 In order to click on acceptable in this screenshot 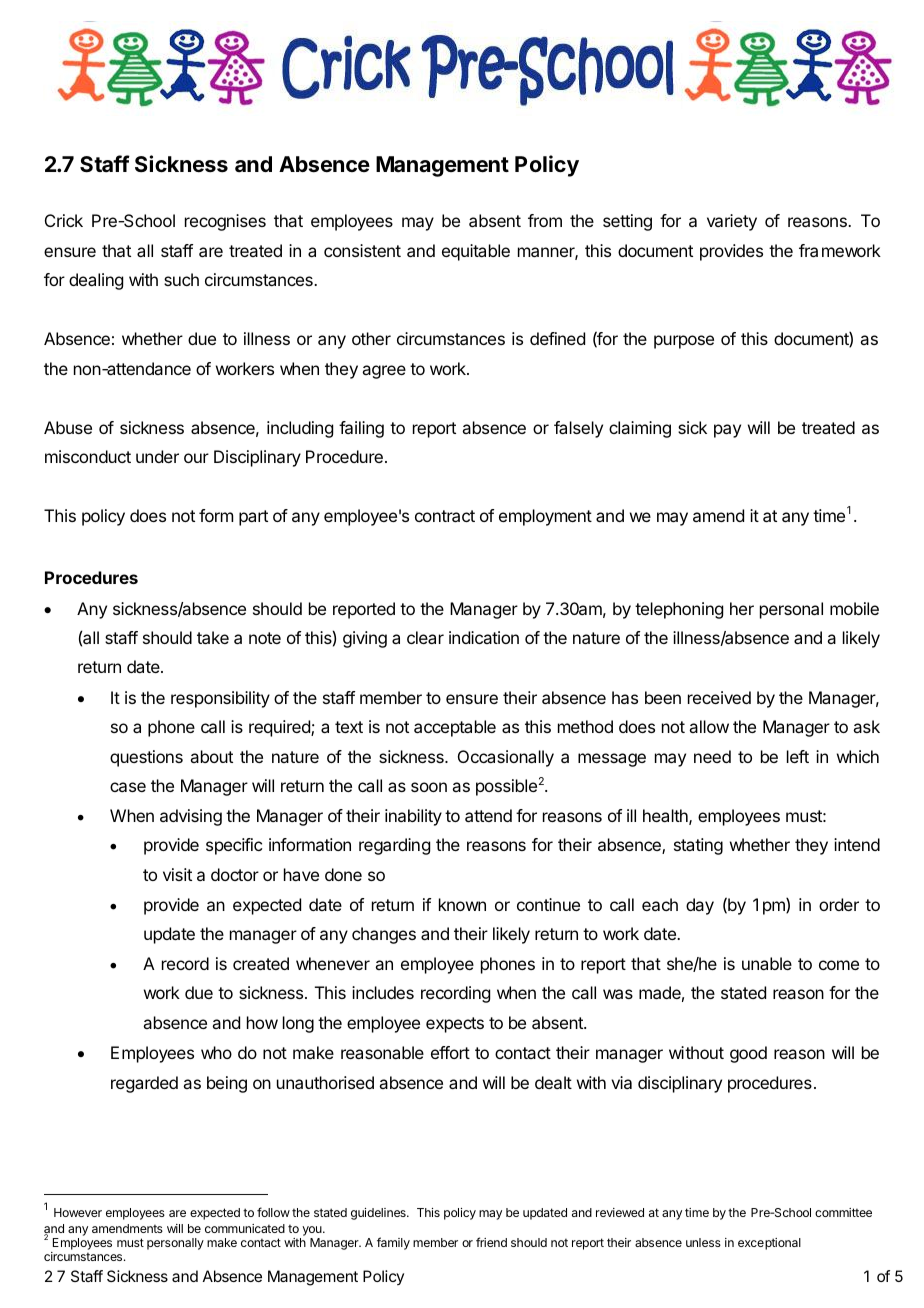, I will do `click(455, 728)`.
